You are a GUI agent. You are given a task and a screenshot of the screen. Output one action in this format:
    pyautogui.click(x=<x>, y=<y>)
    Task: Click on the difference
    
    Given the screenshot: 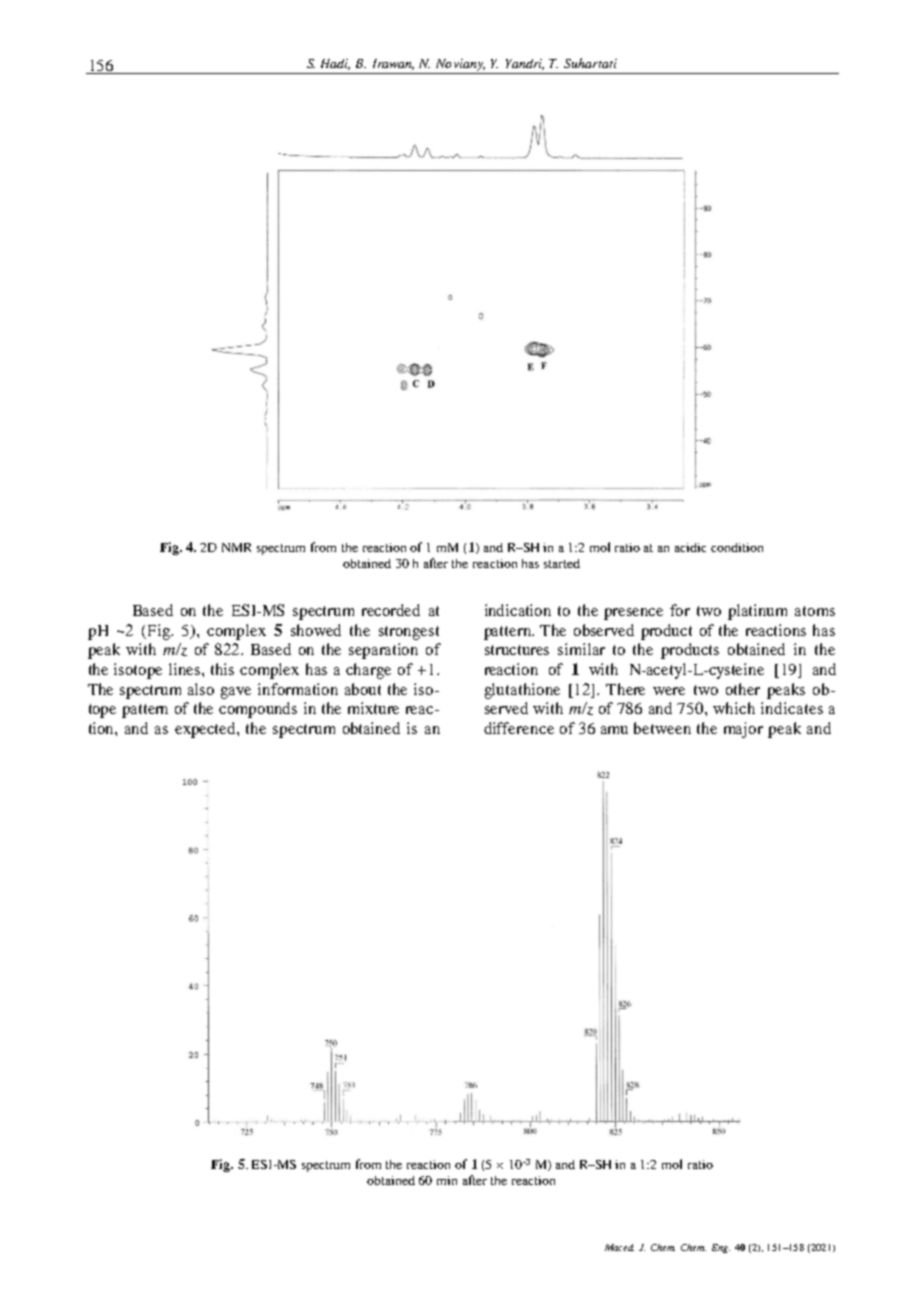 What is the action you would take?
    pyautogui.click(x=519, y=728)
